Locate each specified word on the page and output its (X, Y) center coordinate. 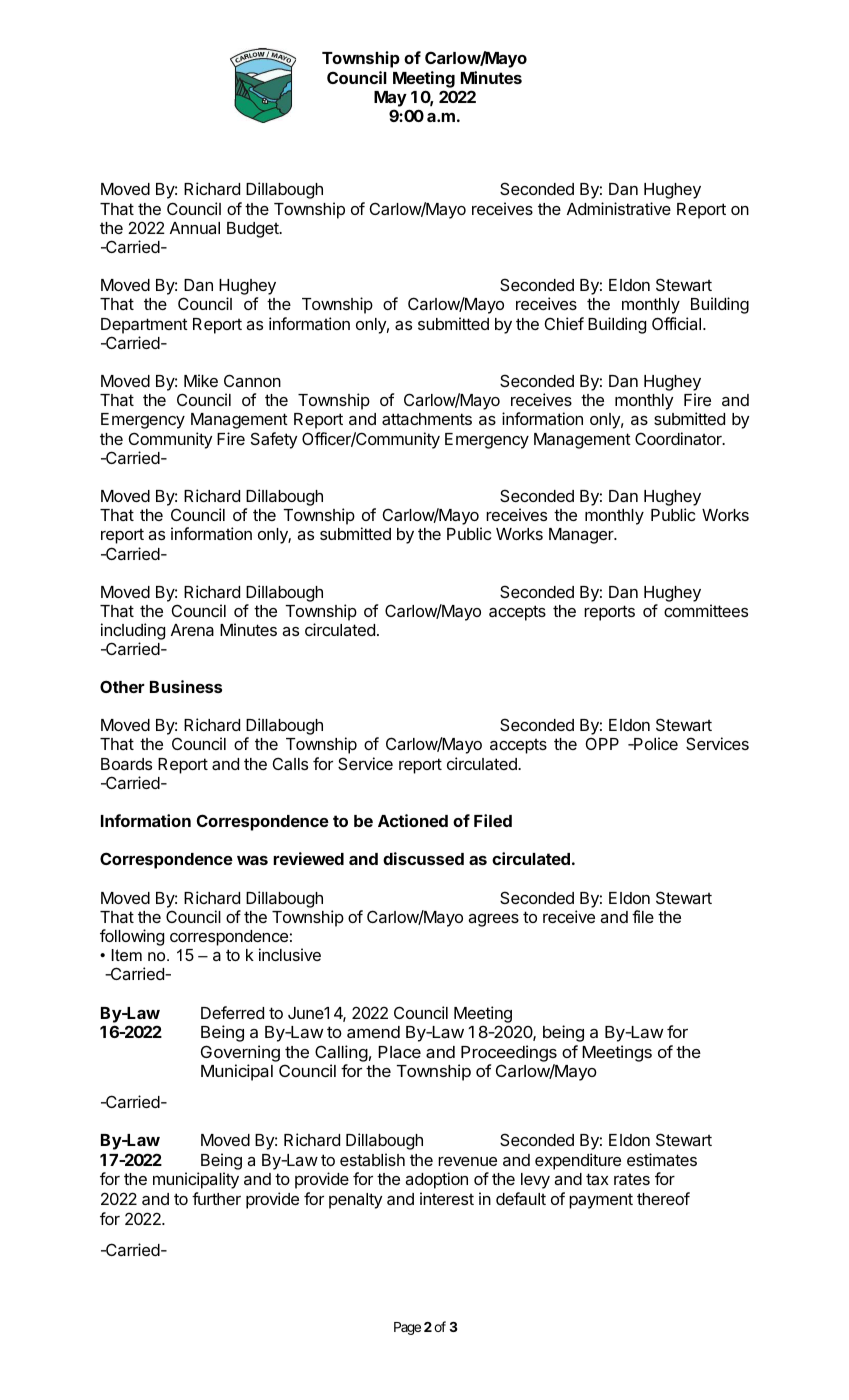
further (216, 1198)
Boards (126, 764)
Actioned (413, 820)
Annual (195, 228)
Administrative (619, 208)
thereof (663, 1198)
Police (655, 743)
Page (407, 1328)
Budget (254, 230)
